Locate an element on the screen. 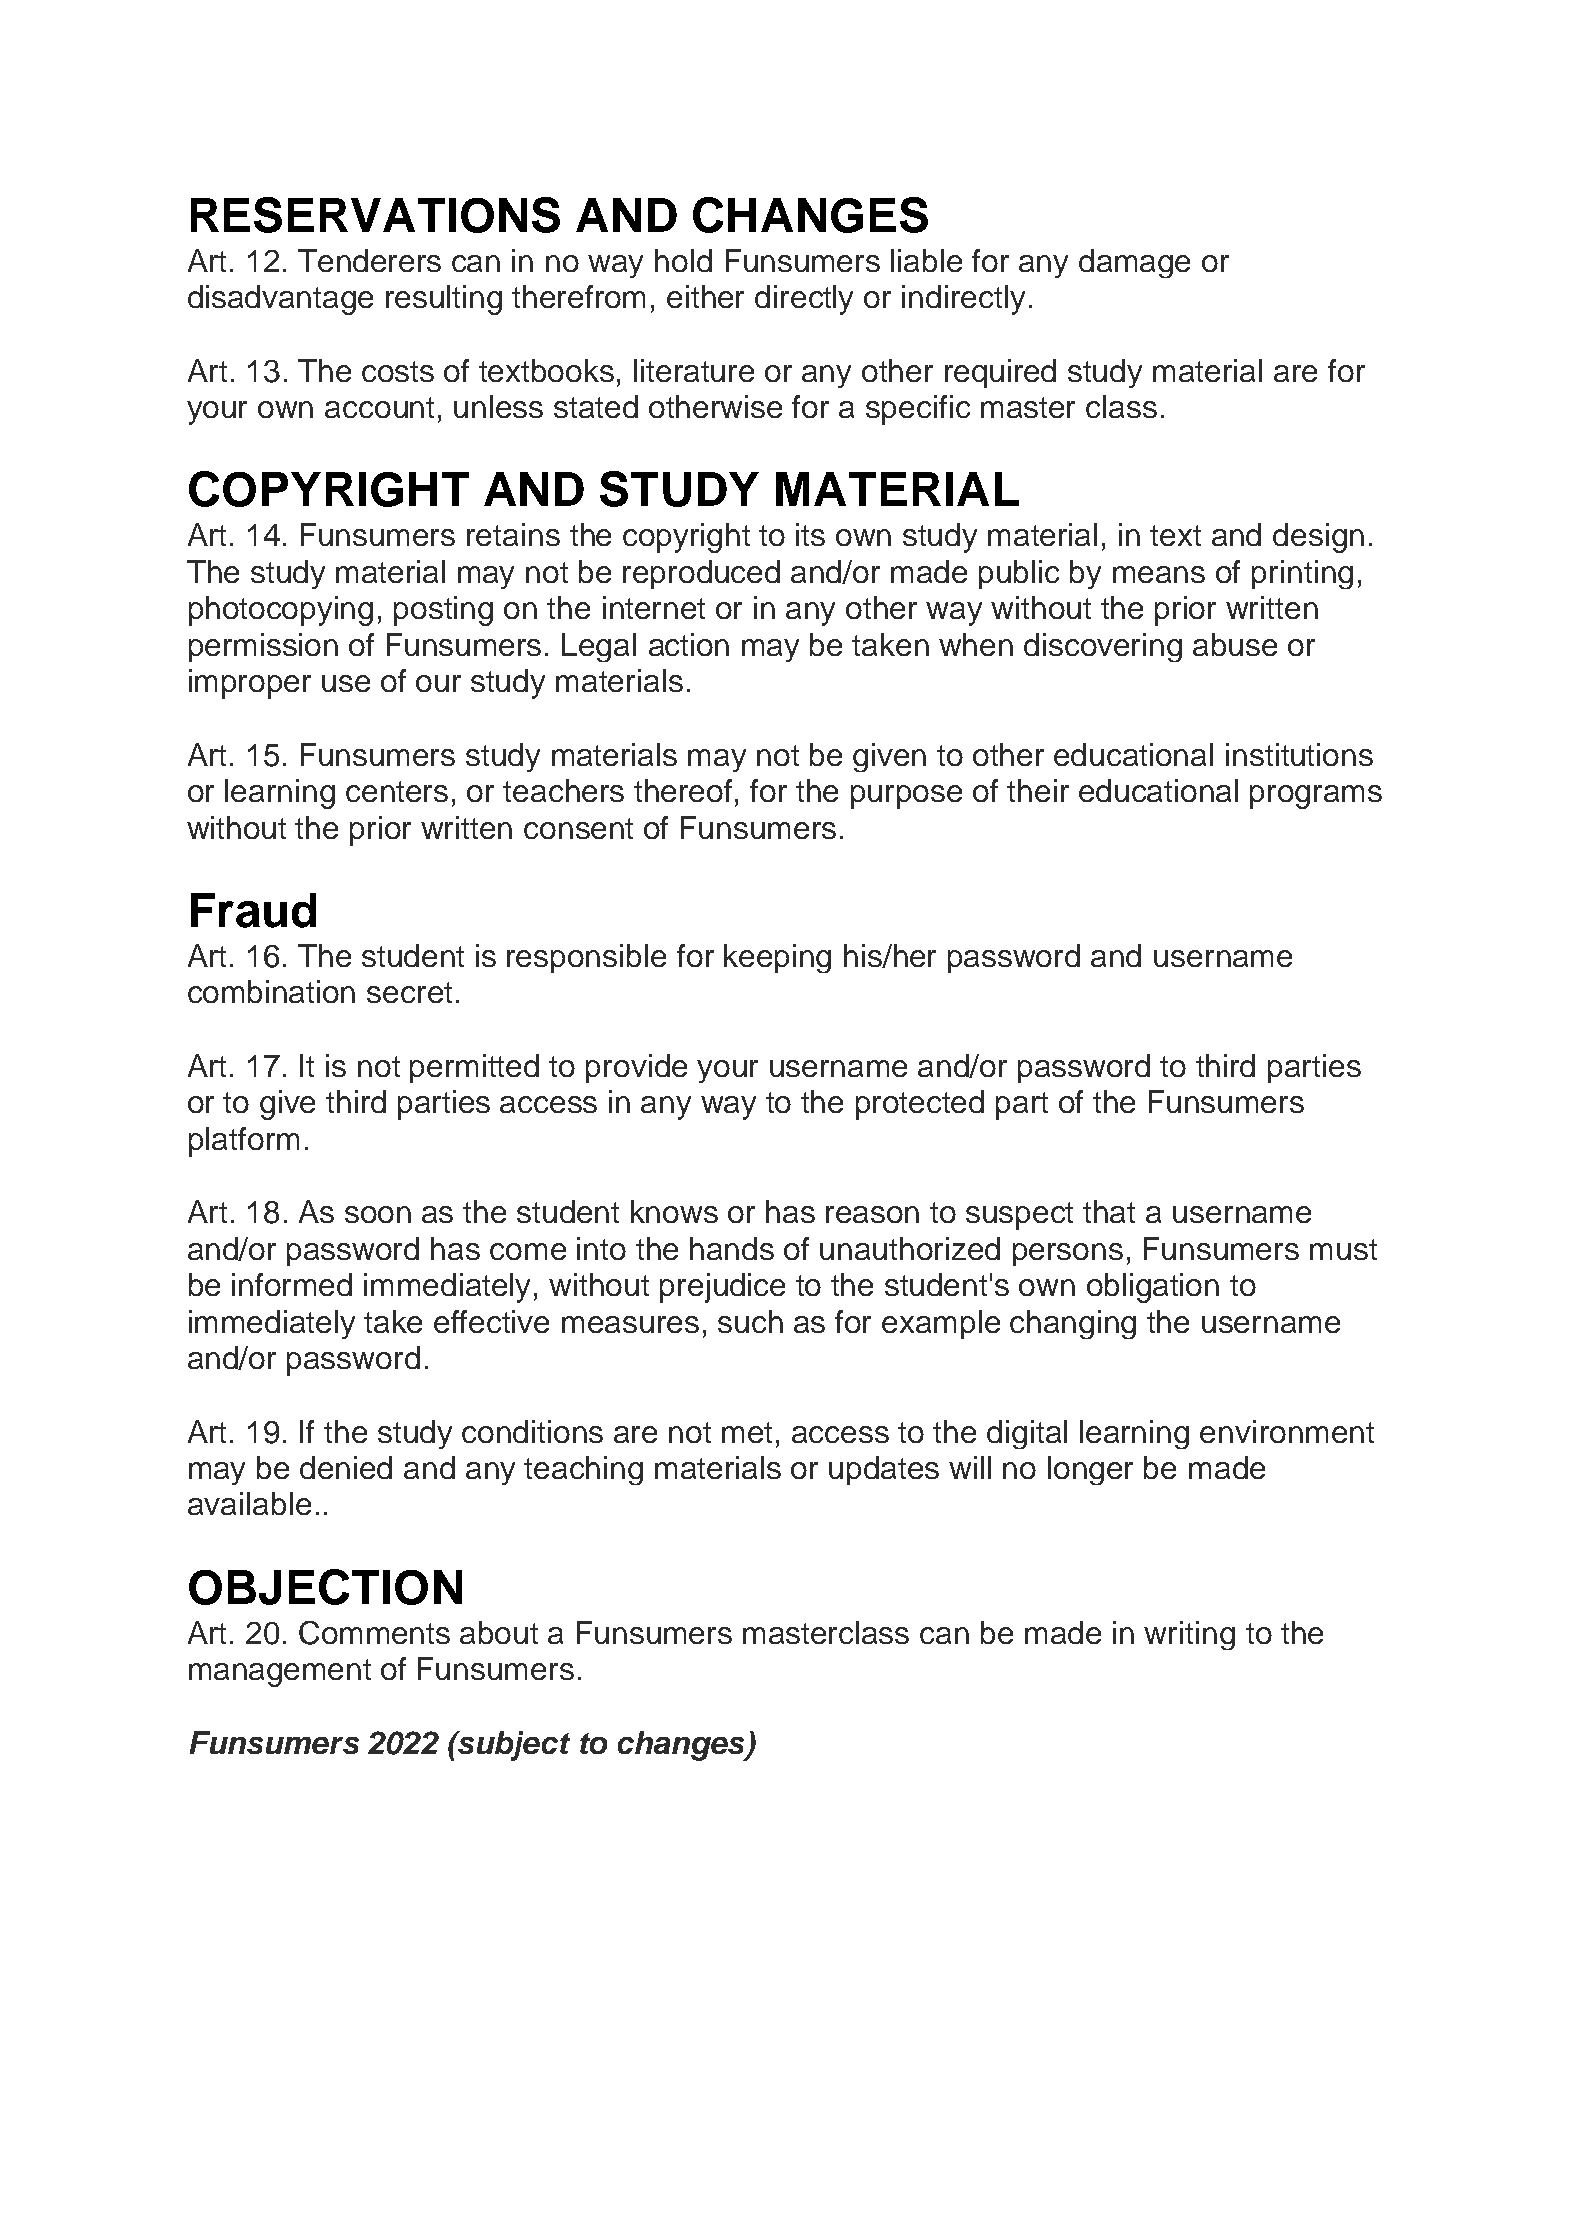 This screenshot has width=1573, height=2225. Comments is located at coordinates (374, 1633).
